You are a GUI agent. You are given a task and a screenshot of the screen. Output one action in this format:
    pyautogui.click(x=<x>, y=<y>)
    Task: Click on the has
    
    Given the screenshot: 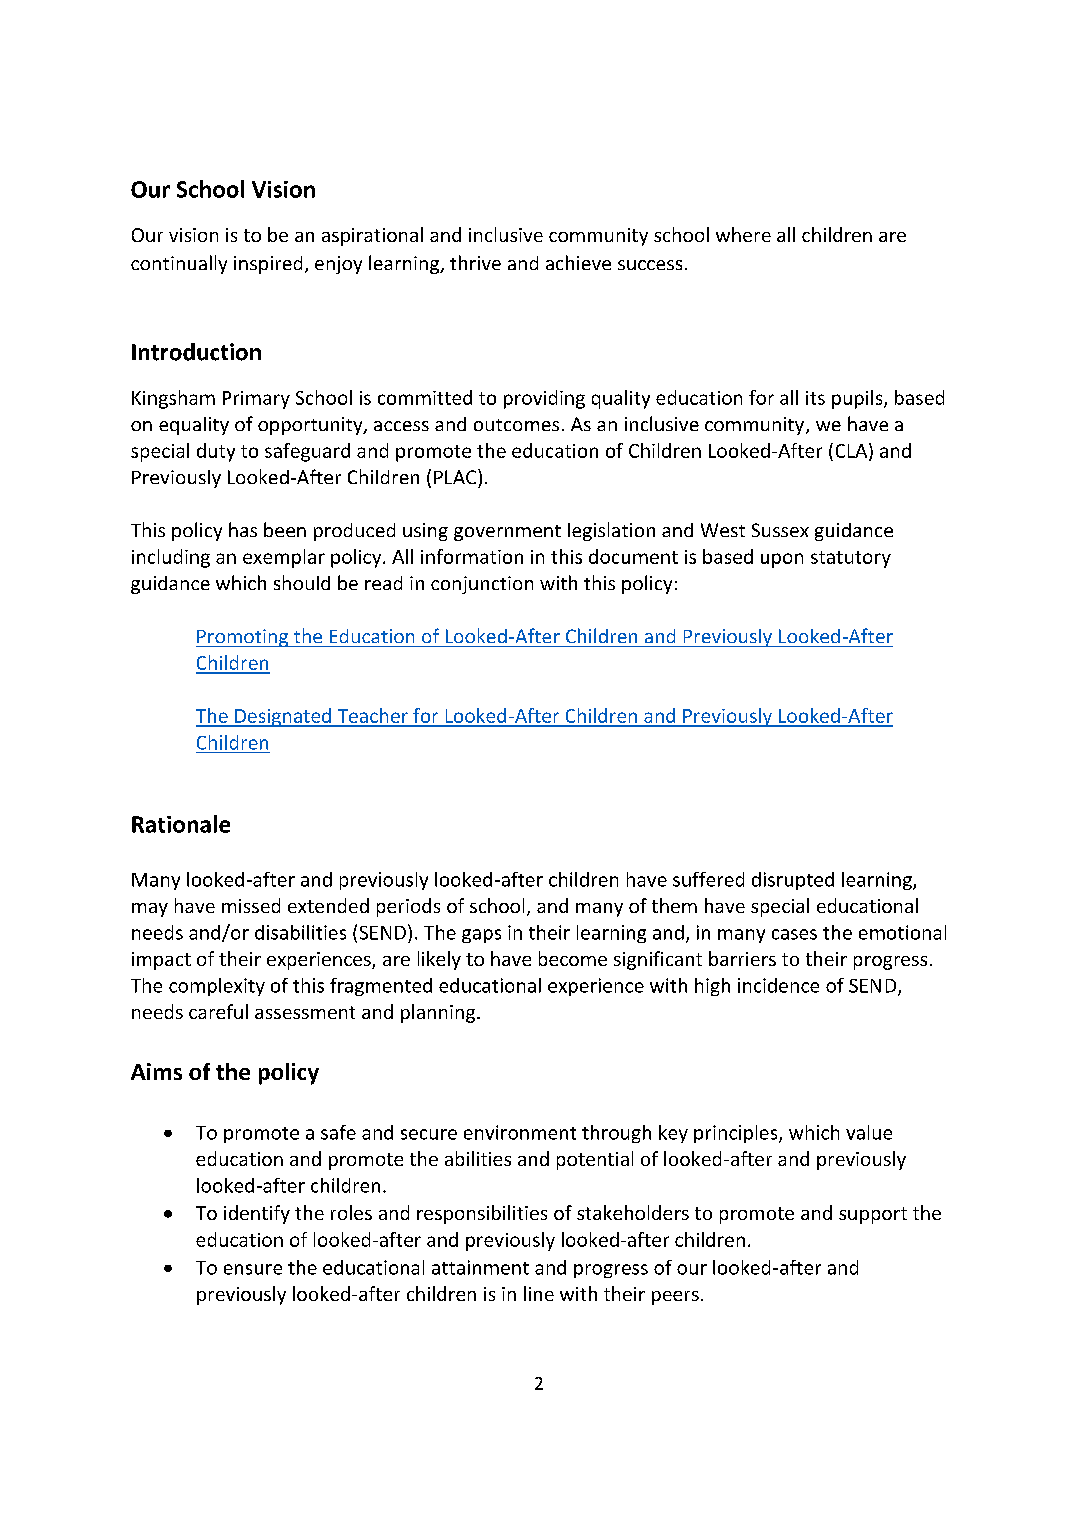 What is the action you would take?
    pyautogui.click(x=243, y=529)
